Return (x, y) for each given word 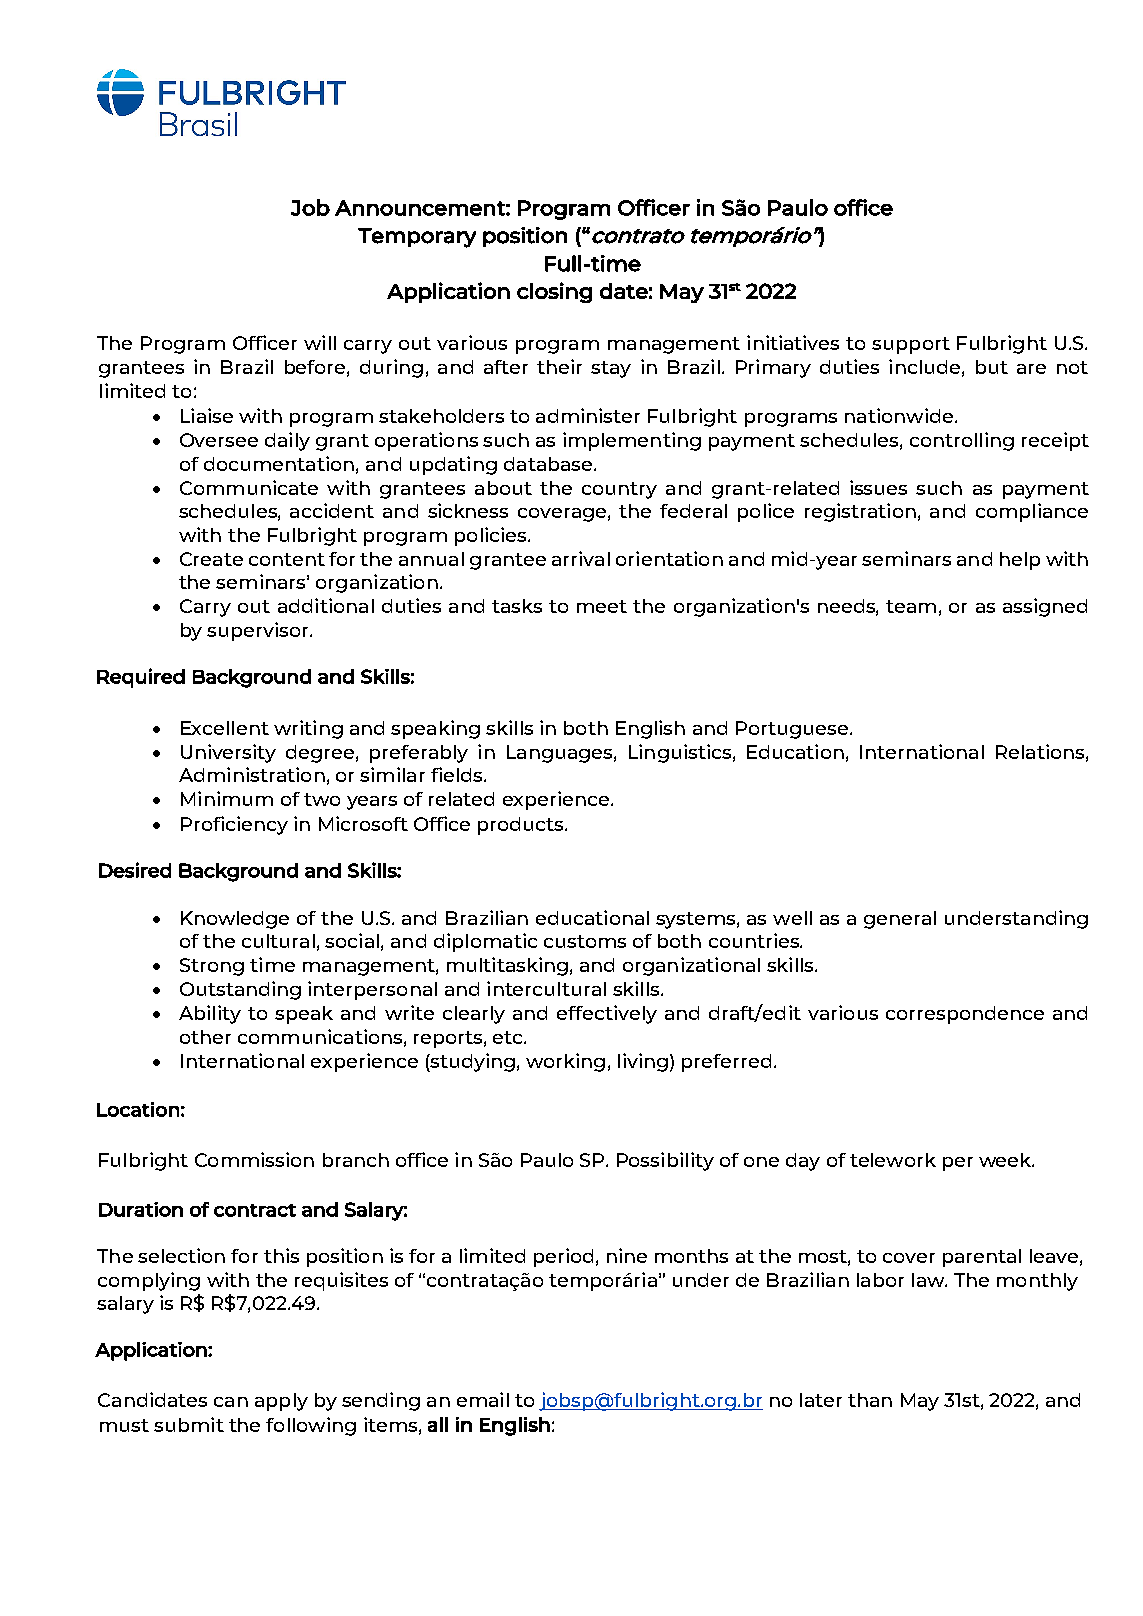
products (522, 826)
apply (281, 1402)
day (803, 1162)
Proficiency (234, 825)
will (320, 342)
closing (554, 292)
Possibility (665, 1161)
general (900, 920)
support (911, 345)
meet (602, 606)
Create (211, 559)
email (483, 1399)
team (911, 606)
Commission (254, 1159)
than (870, 1400)
